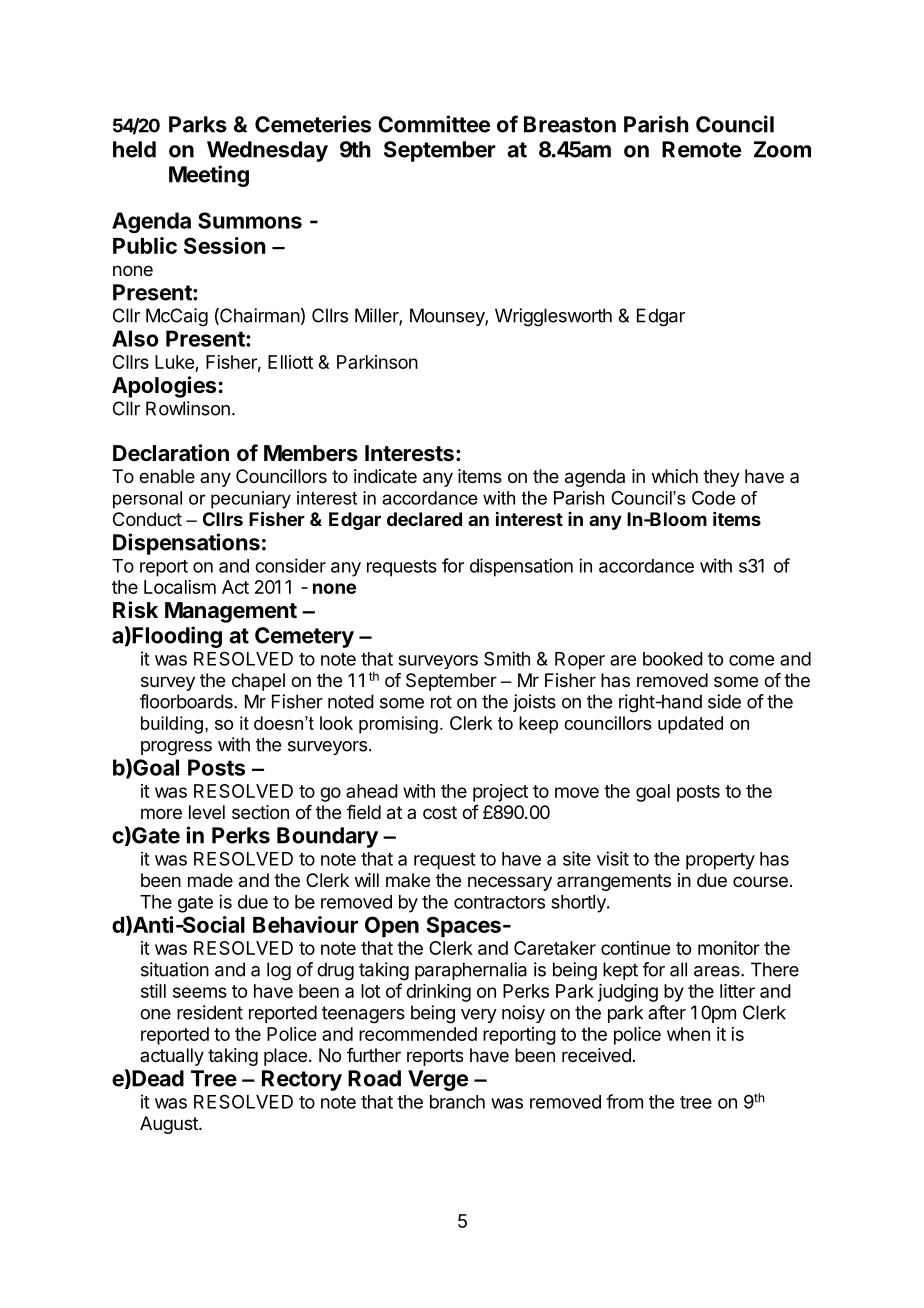 This screenshot has height=1308, width=924. What do you see at coordinates (434, 124) in the screenshot?
I see `Committee` at bounding box center [434, 124].
